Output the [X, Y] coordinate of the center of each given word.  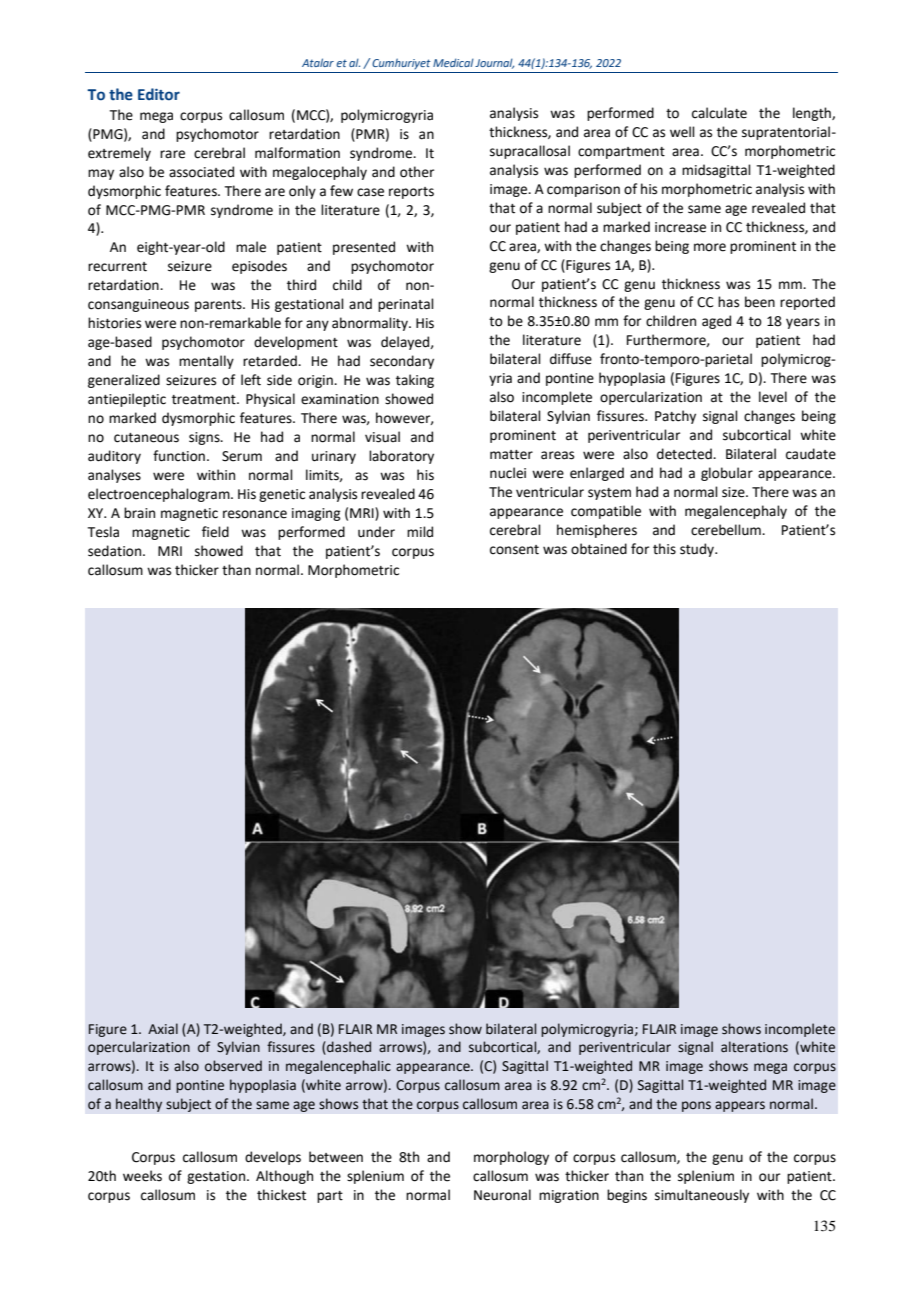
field [215, 532]
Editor [159, 94]
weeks [142, 1176]
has [728, 302]
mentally [206, 362]
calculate [719, 113]
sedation [116, 551]
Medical [453, 62]
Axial [163, 1029]
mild [420, 532]
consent [514, 550]
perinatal [406, 305]
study [698, 550]
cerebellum [727, 530]
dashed [348, 1048]
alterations [754, 1047]
